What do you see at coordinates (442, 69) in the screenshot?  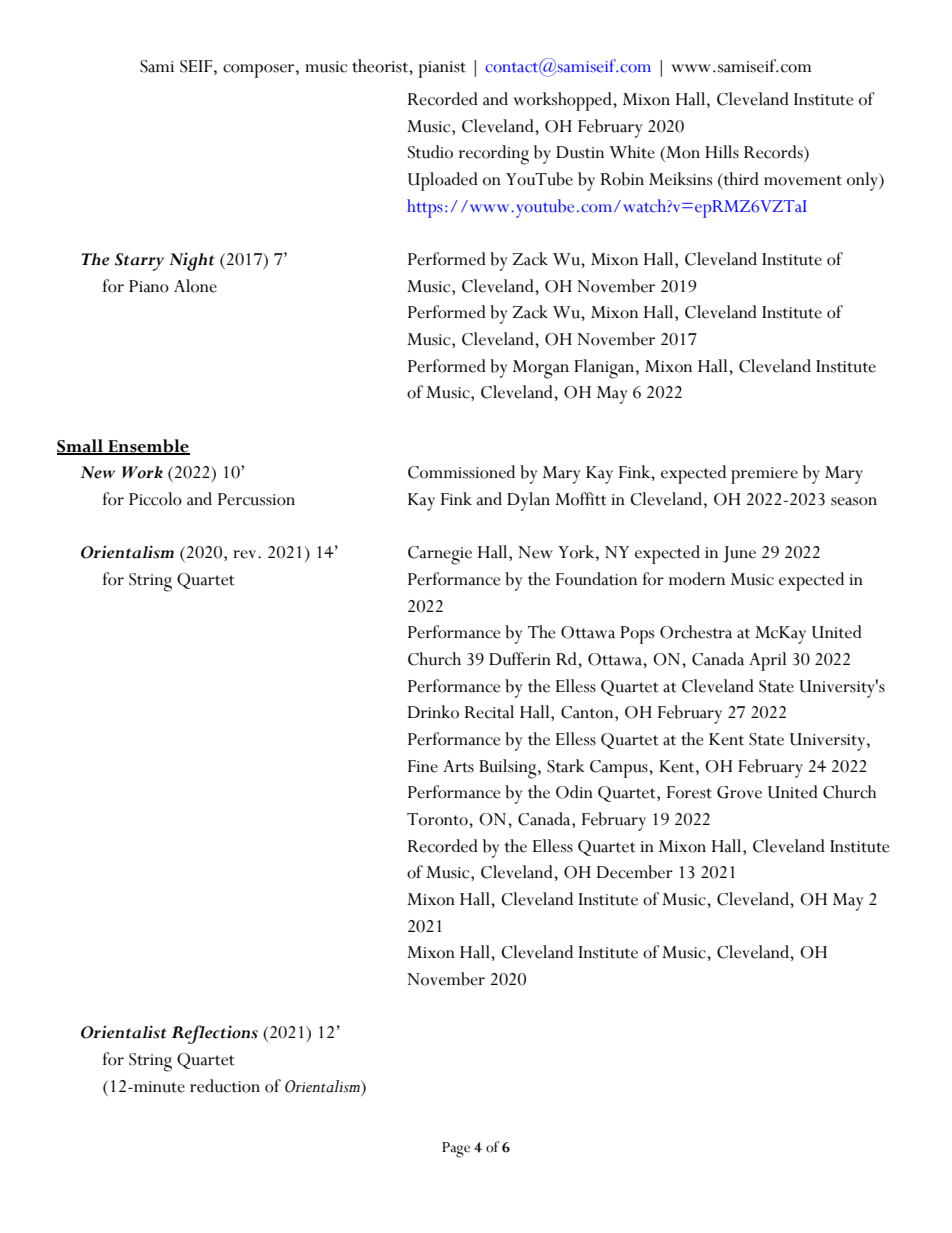 I see `pianist` at bounding box center [442, 69].
